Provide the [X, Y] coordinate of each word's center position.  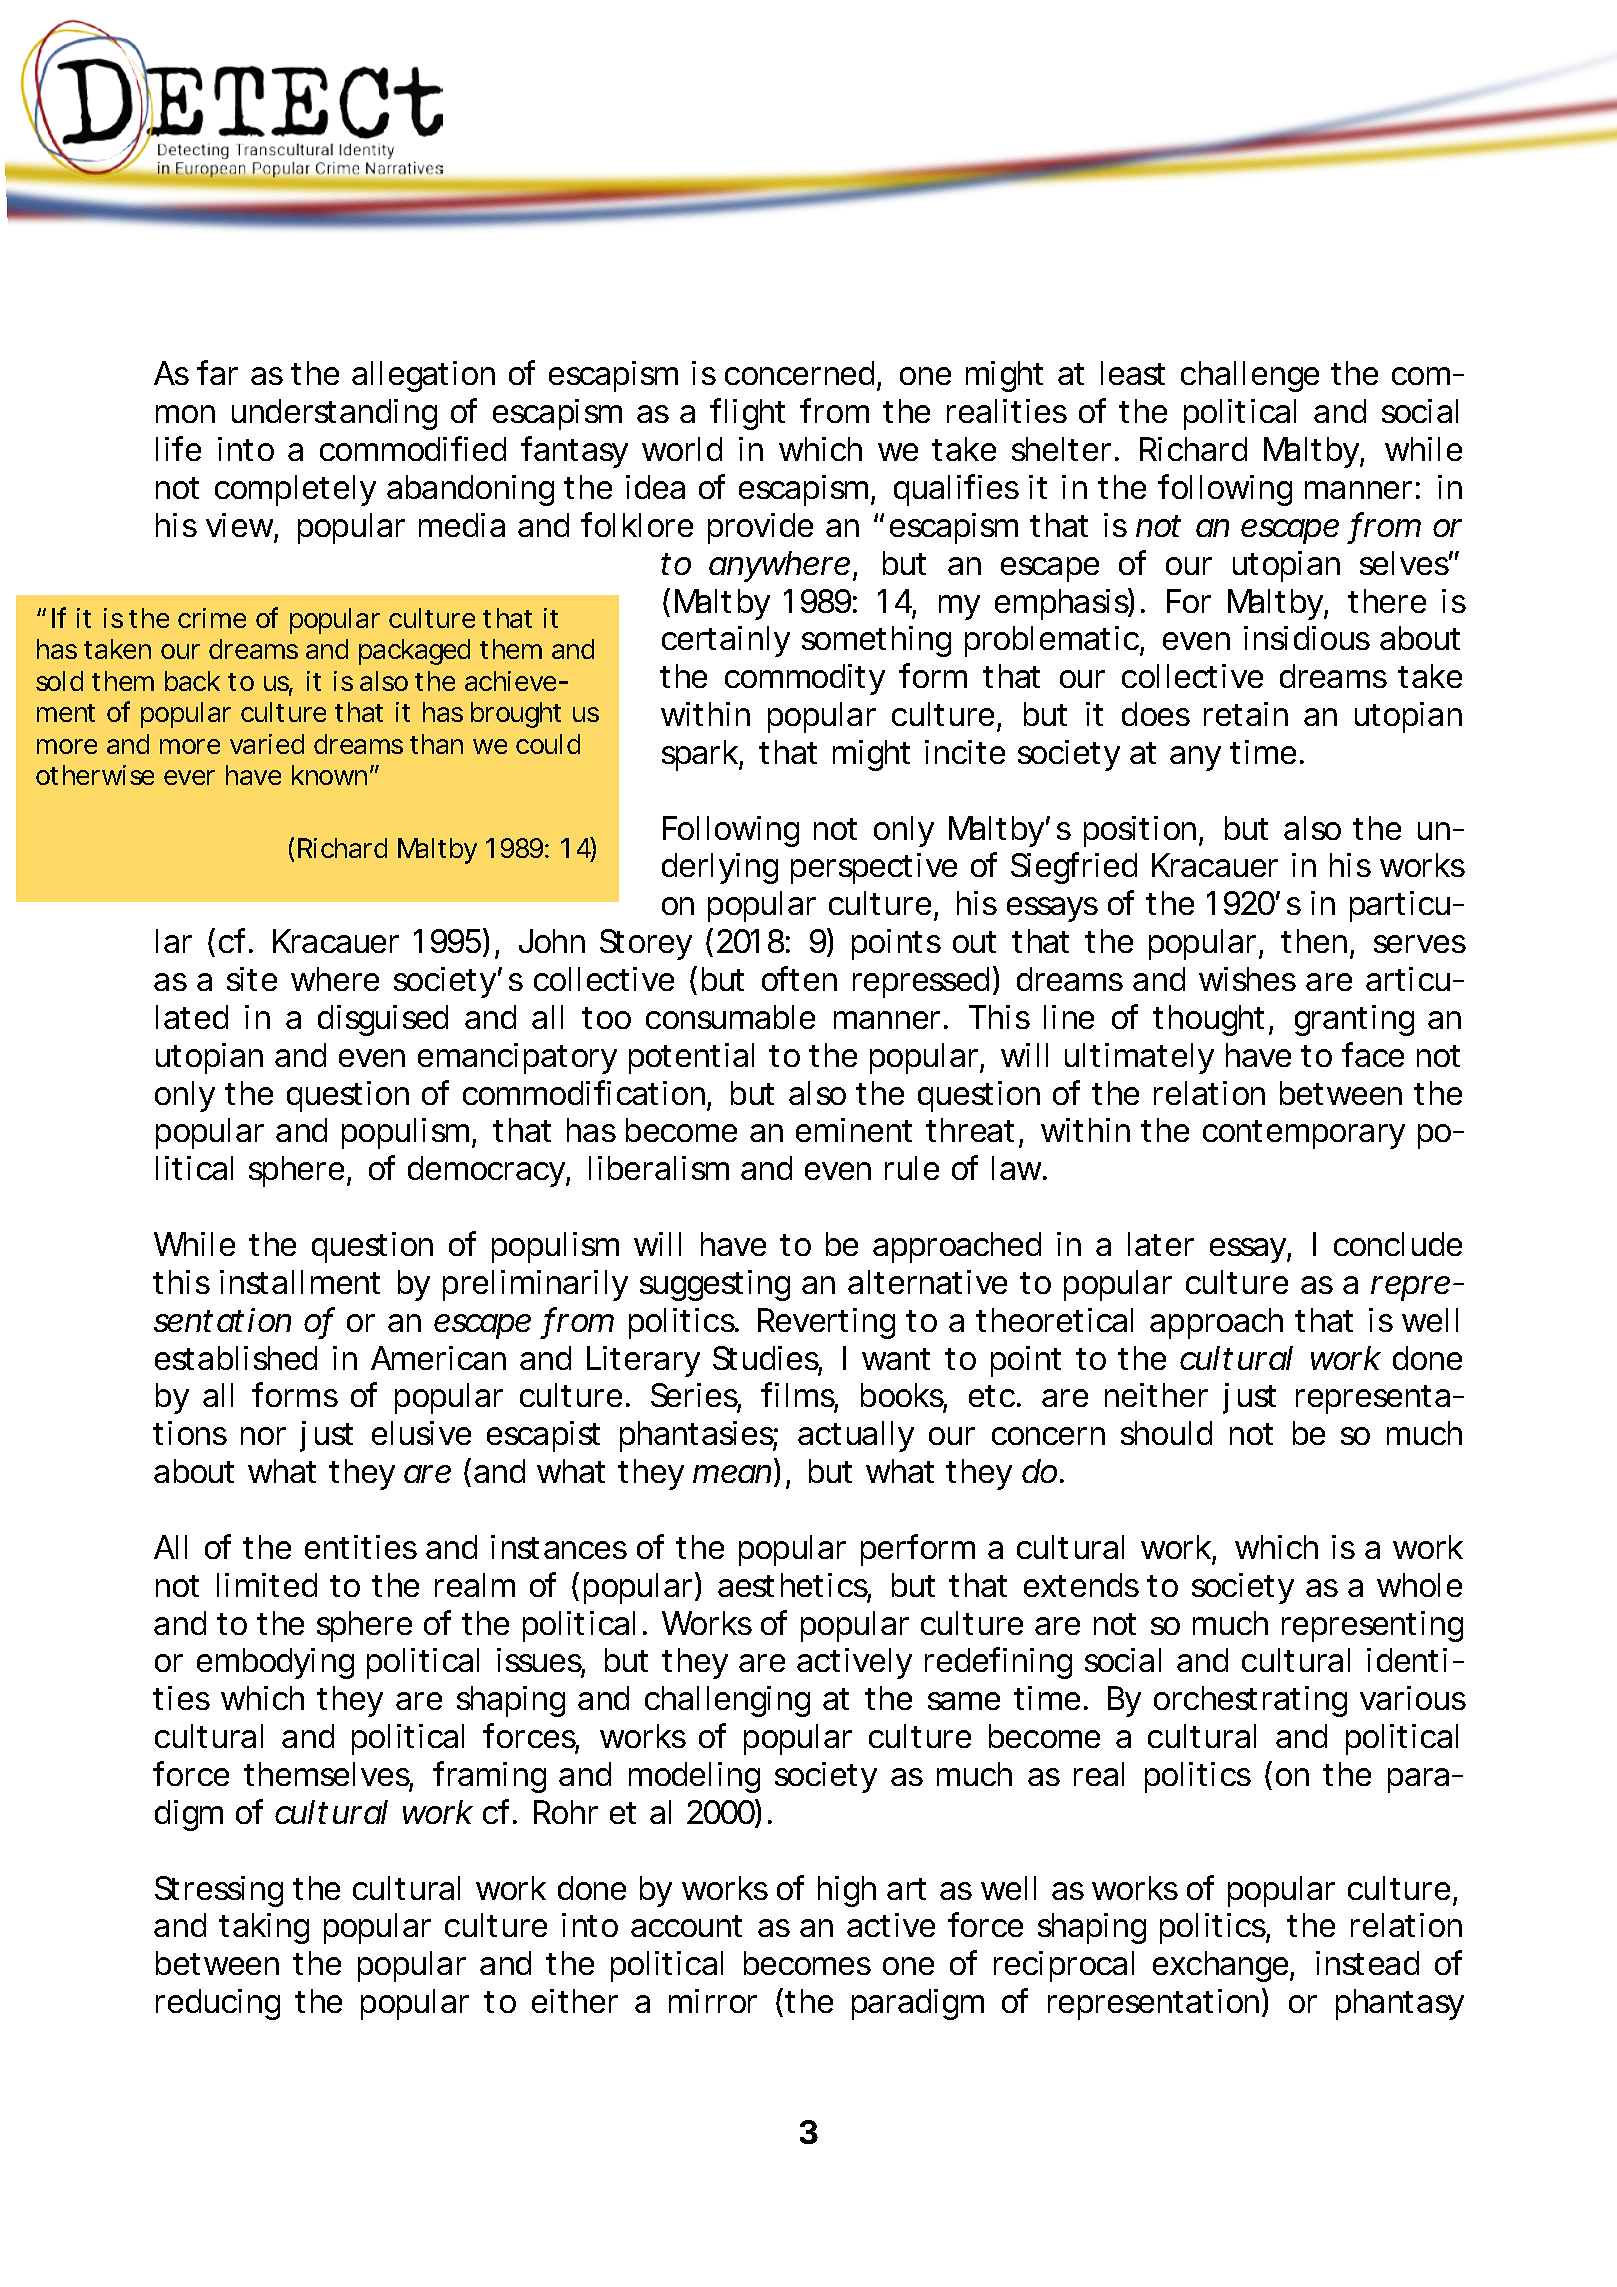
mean [732, 1474]
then [1314, 941]
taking [264, 1928]
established [236, 1358]
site [252, 979]
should [1166, 1433]
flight [747, 414]
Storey [646, 944]
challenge [1250, 376]
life [178, 448]
